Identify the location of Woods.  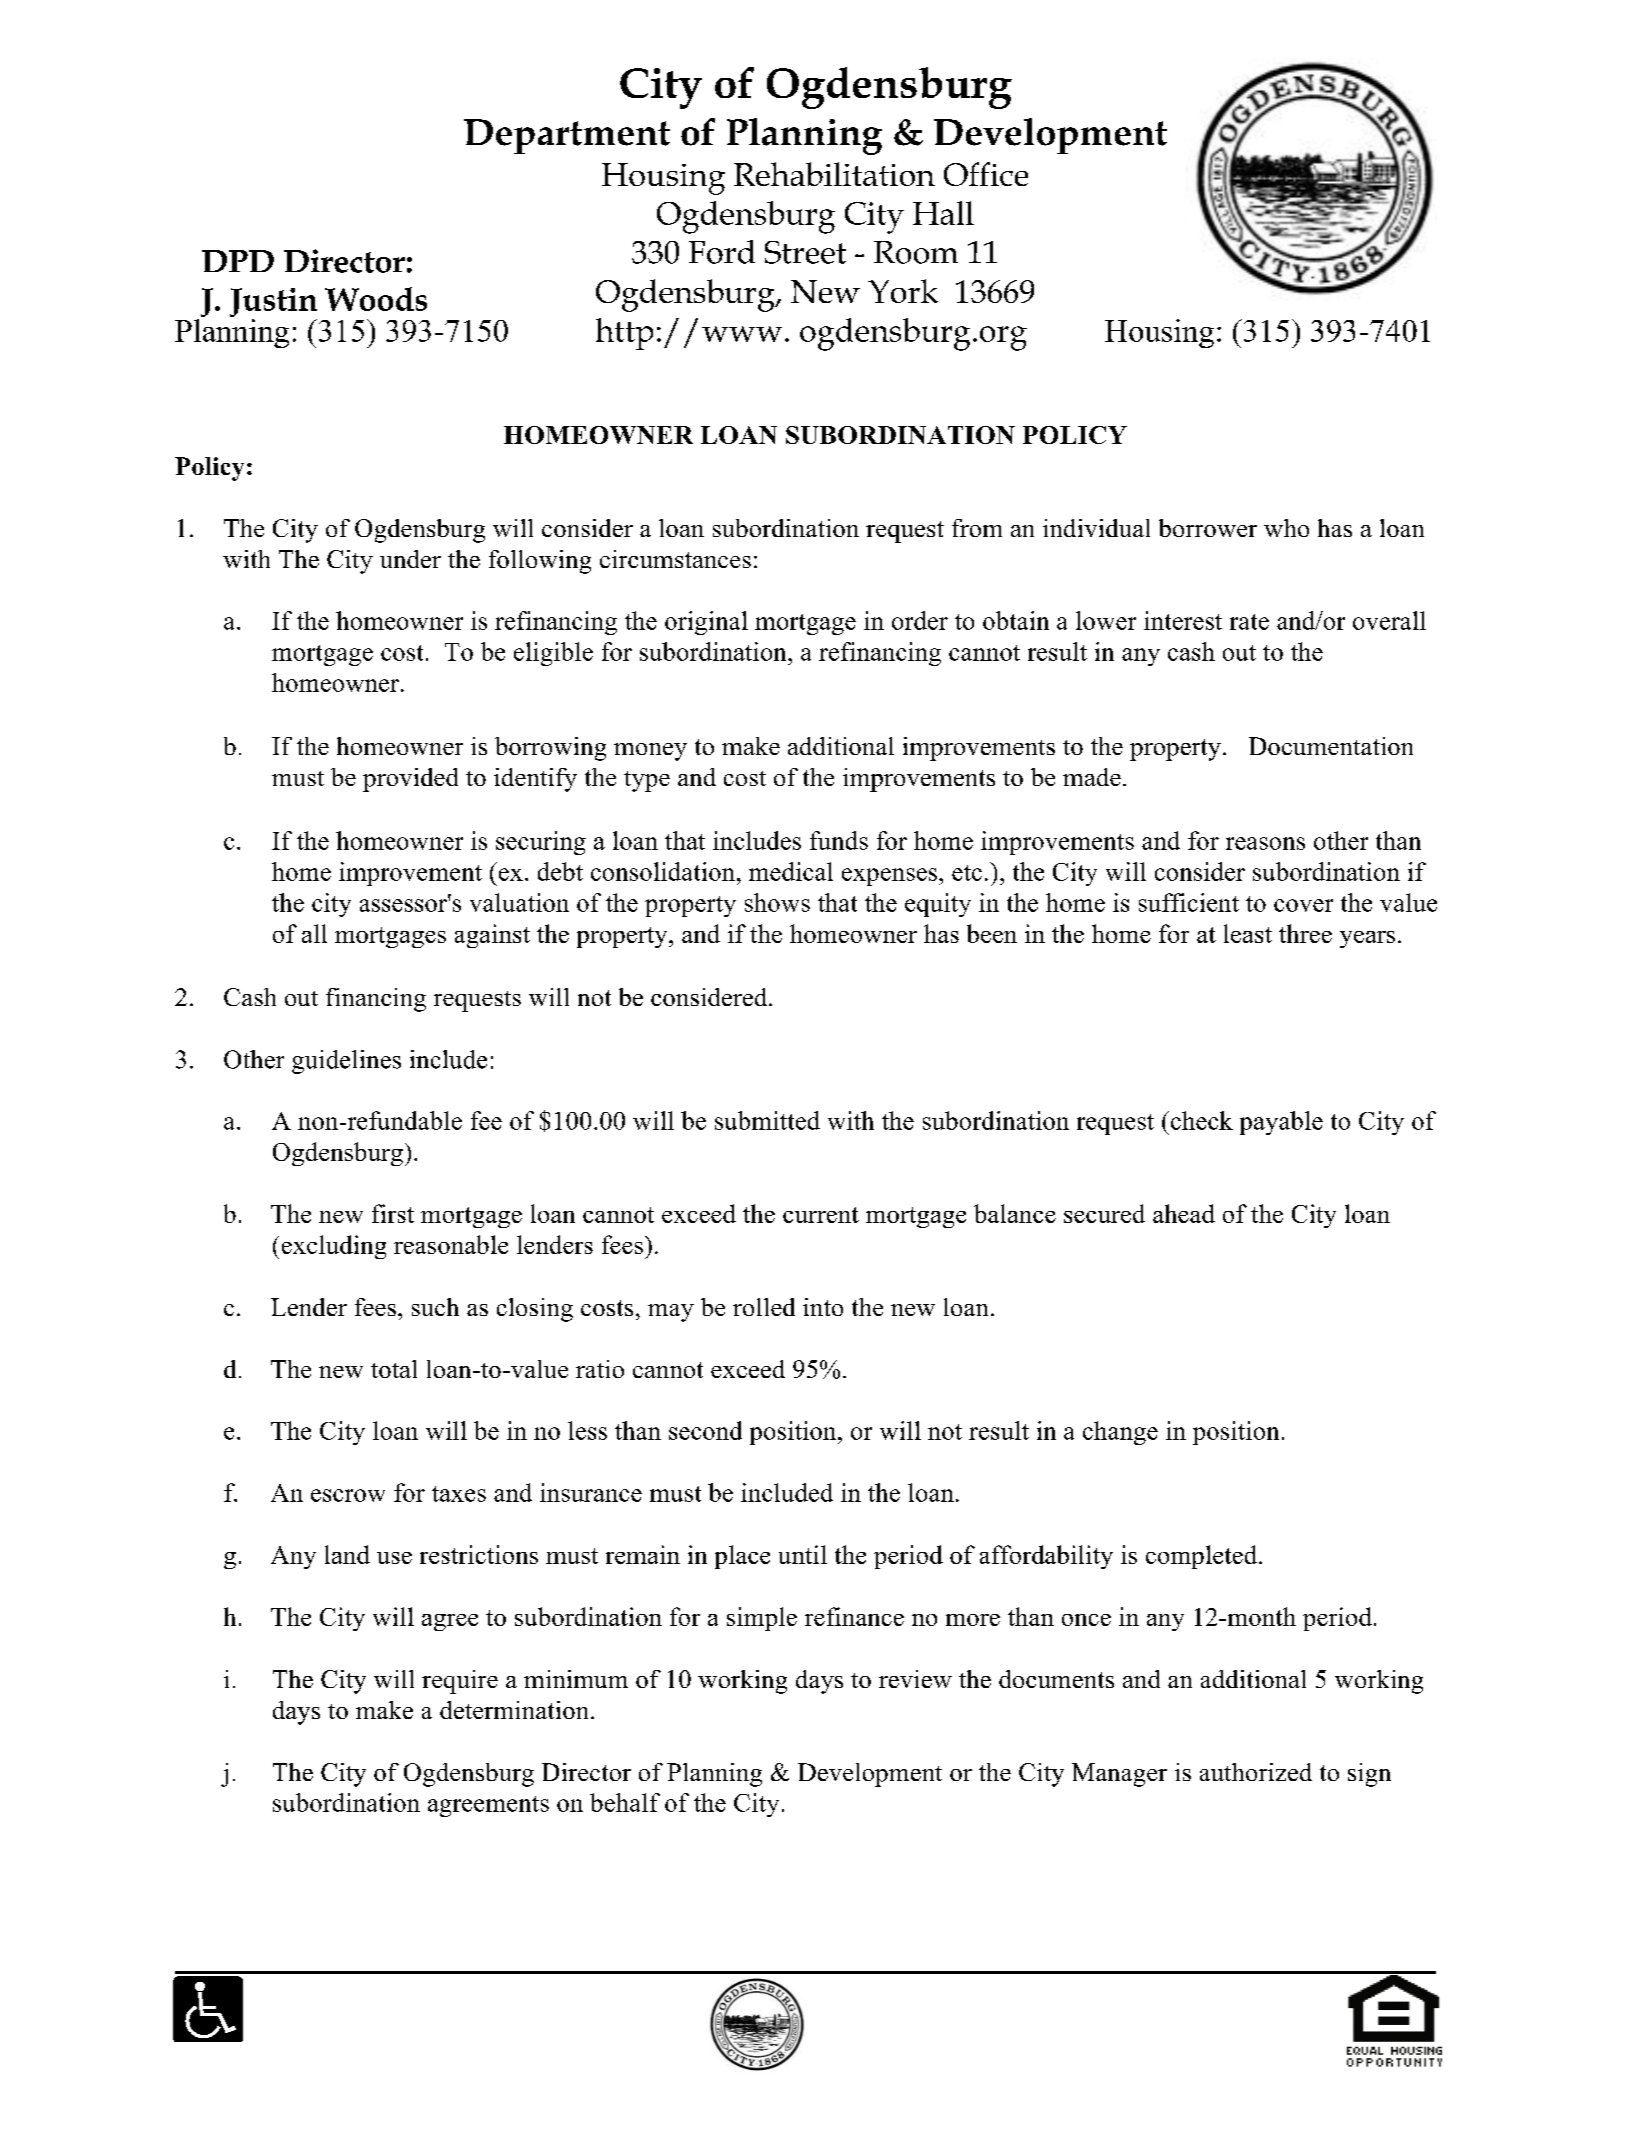
(376, 299).
